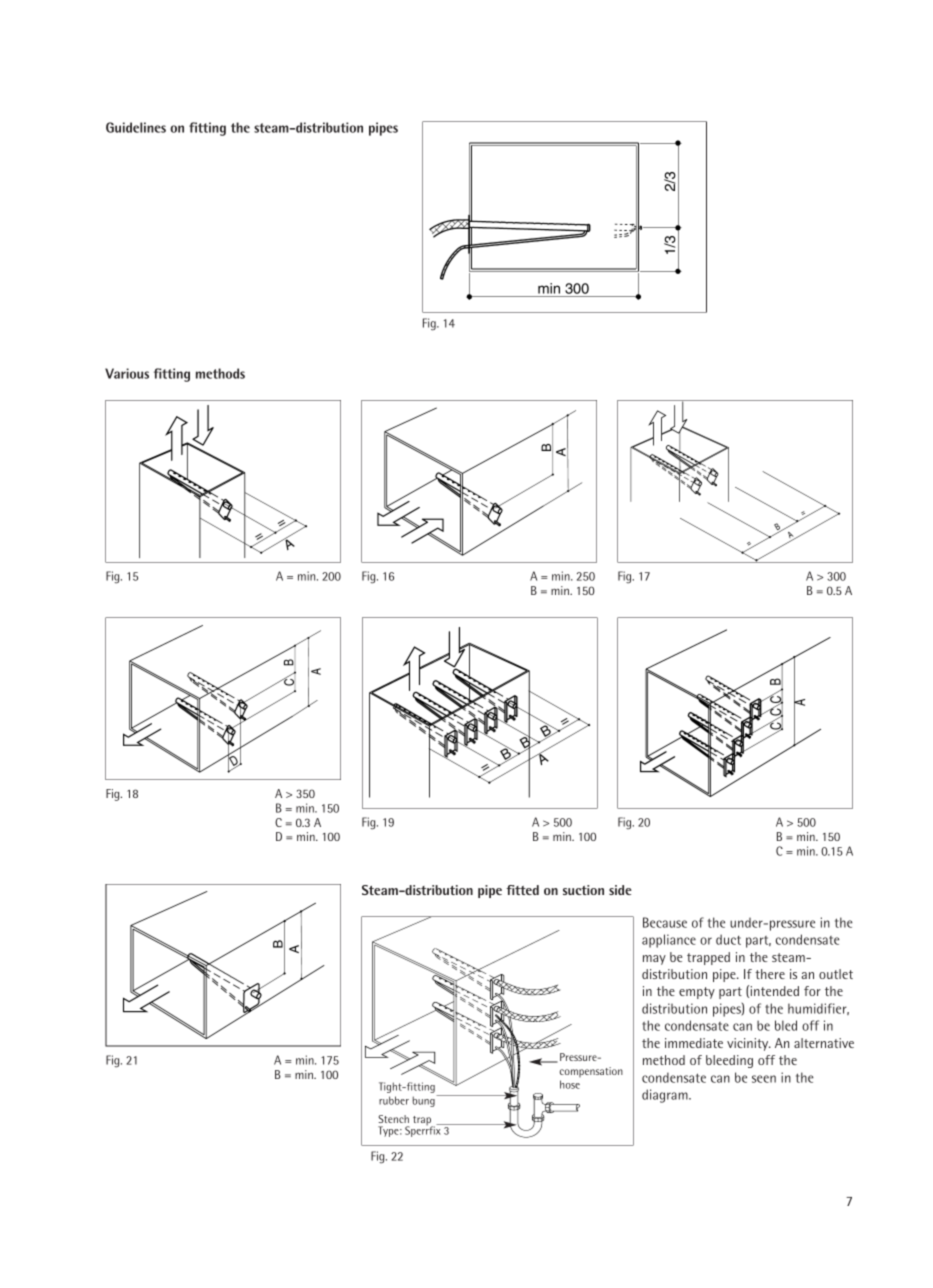 This image has width=933, height=1288. What do you see at coordinates (136, 127) in the image?
I see `Guidelines` at bounding box center [136, 127].
